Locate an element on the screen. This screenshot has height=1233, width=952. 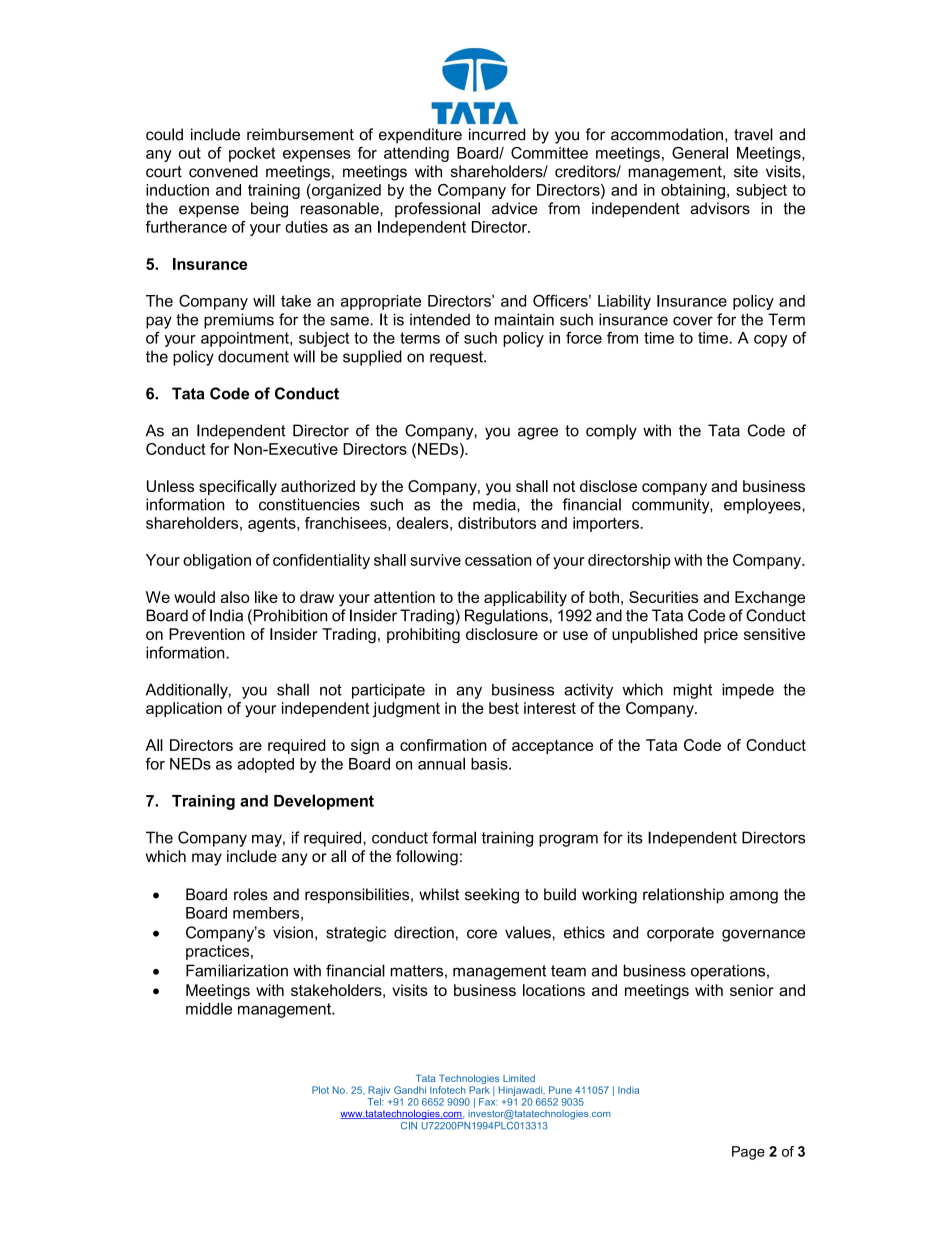
General is located at coordinates (700, 153).
